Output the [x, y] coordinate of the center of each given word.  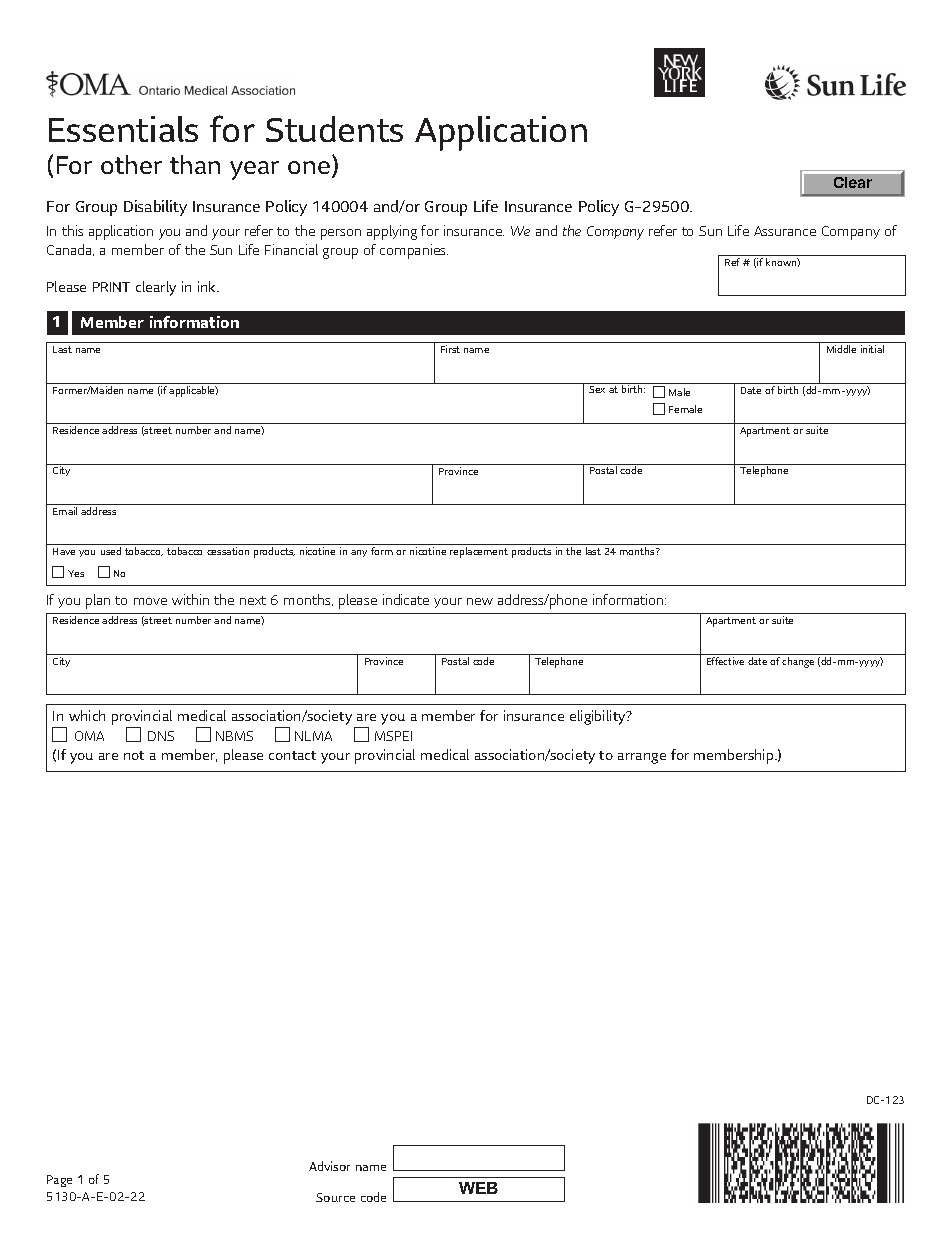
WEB [478, 1188]
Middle [841, 349]
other [131, 164]
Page [59, 1181]
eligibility [599, 717]
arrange [642, 758]
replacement [479, 552]
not [134, 755]
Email [65, 511]
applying [392, 232]
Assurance [785, 231]
